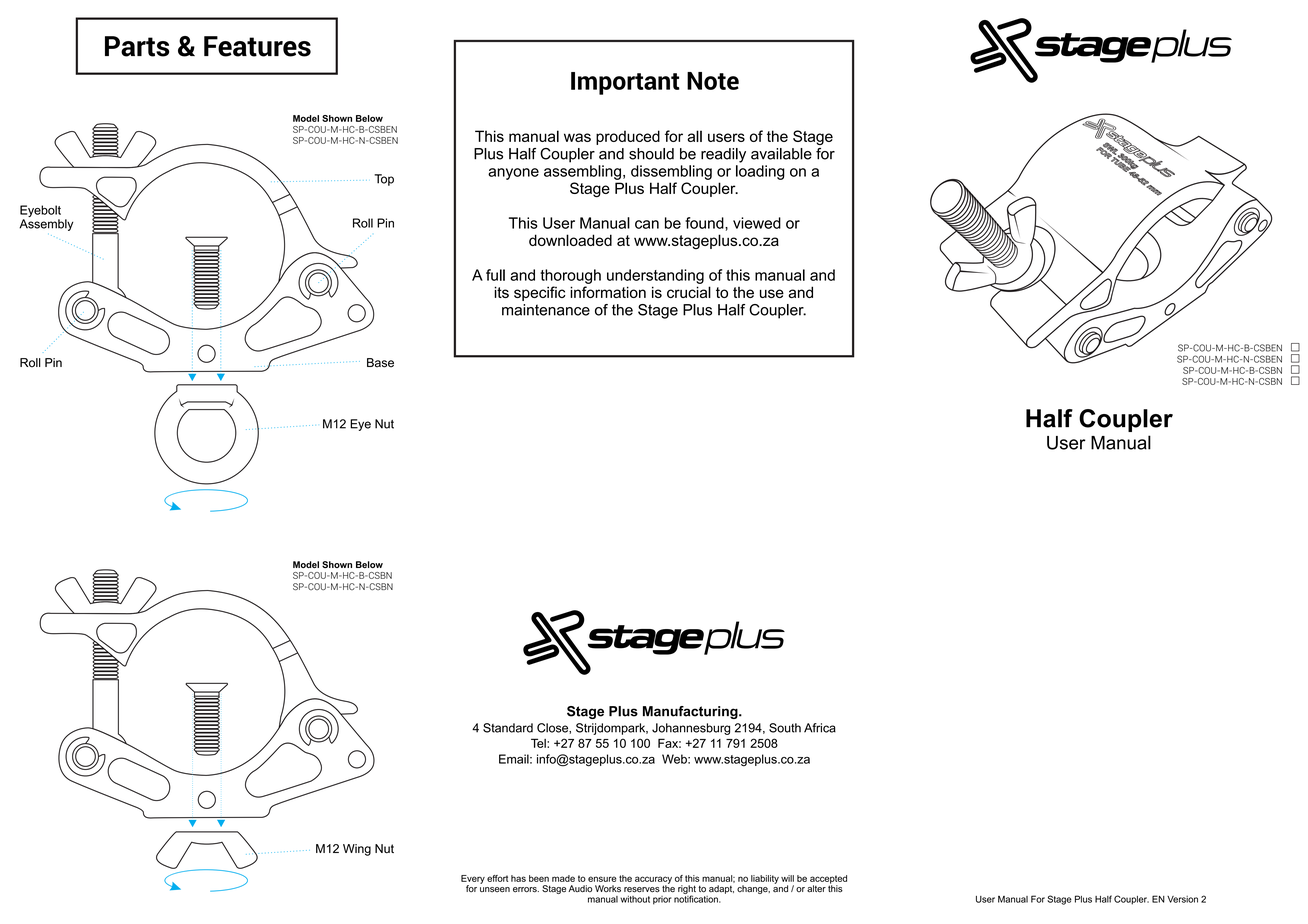 This document has height=924, width=1308. What do you see at coordinates (689, 292) in the document?
I see `crucial` at bounding box center [689, 292].
